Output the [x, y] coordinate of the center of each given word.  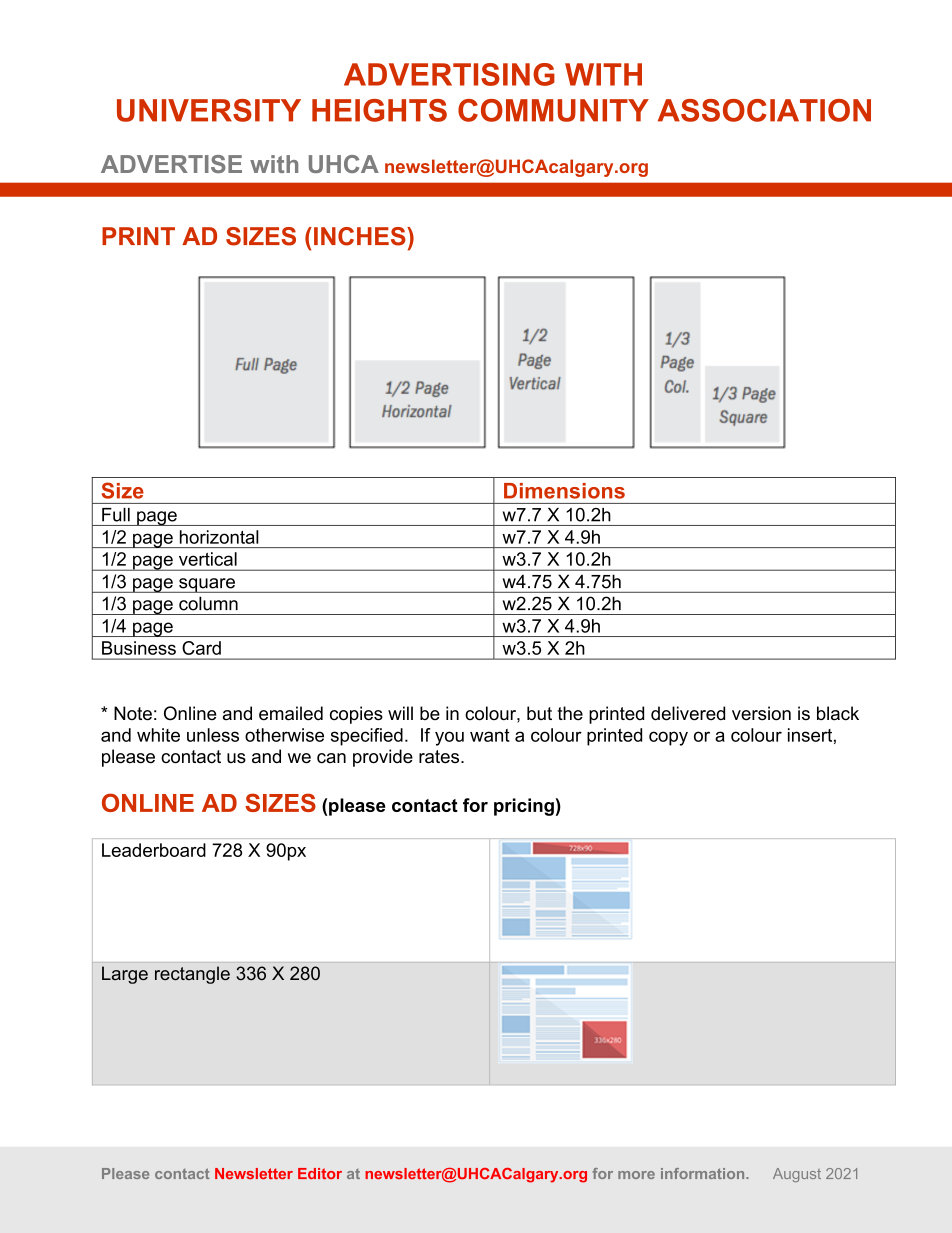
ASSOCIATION [764, 110]
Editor [320, 1173]
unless [213, 735]
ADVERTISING [449, 74]
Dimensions [564, 491]
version [761, 713]
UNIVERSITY [209, 110]
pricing [524, 807]
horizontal [219, 537]
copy [668, 738]
